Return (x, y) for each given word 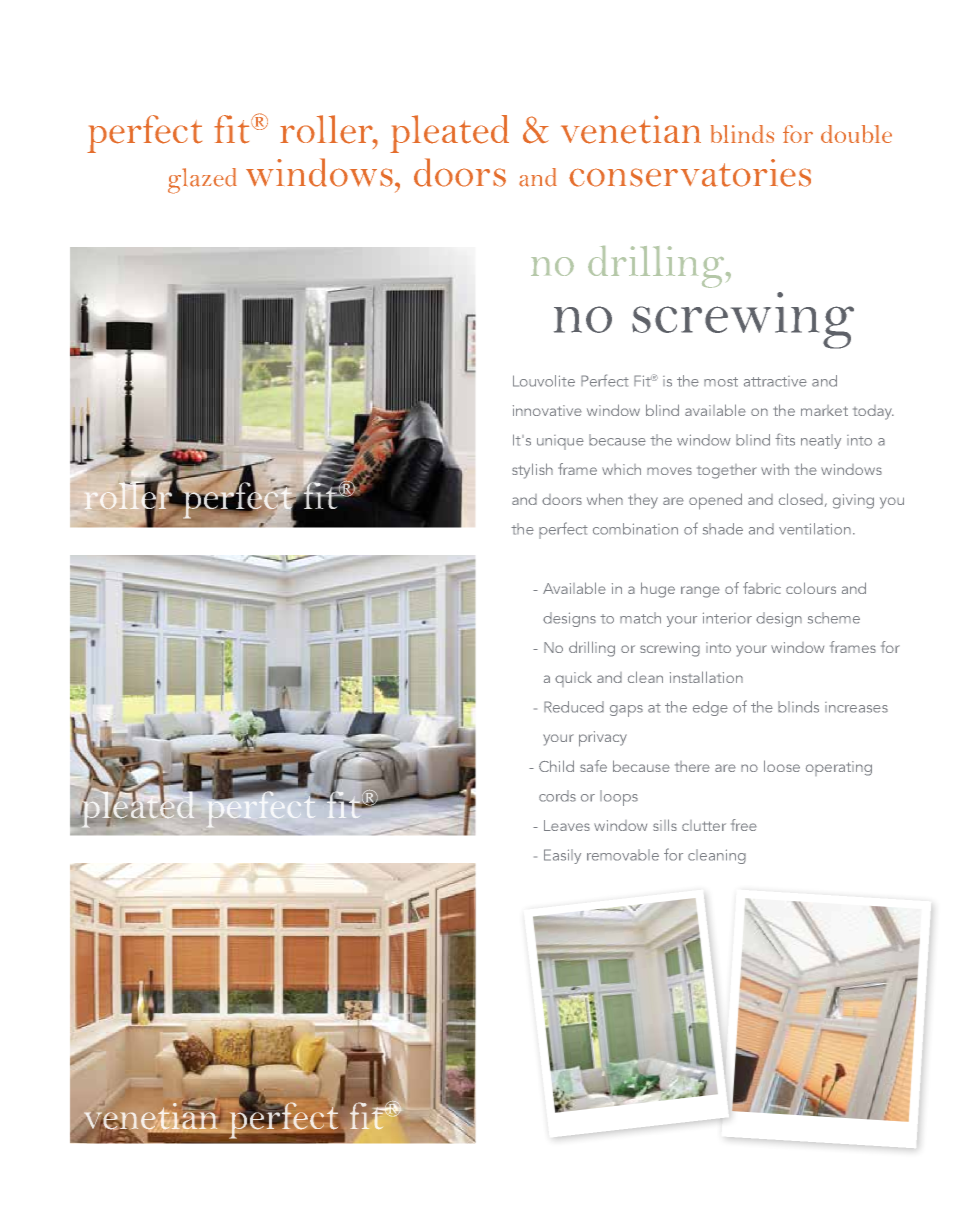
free (744, 825)
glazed (202, 181)
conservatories (690, 173)
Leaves (567, 825)
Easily (562, 856)
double (856, 134)
